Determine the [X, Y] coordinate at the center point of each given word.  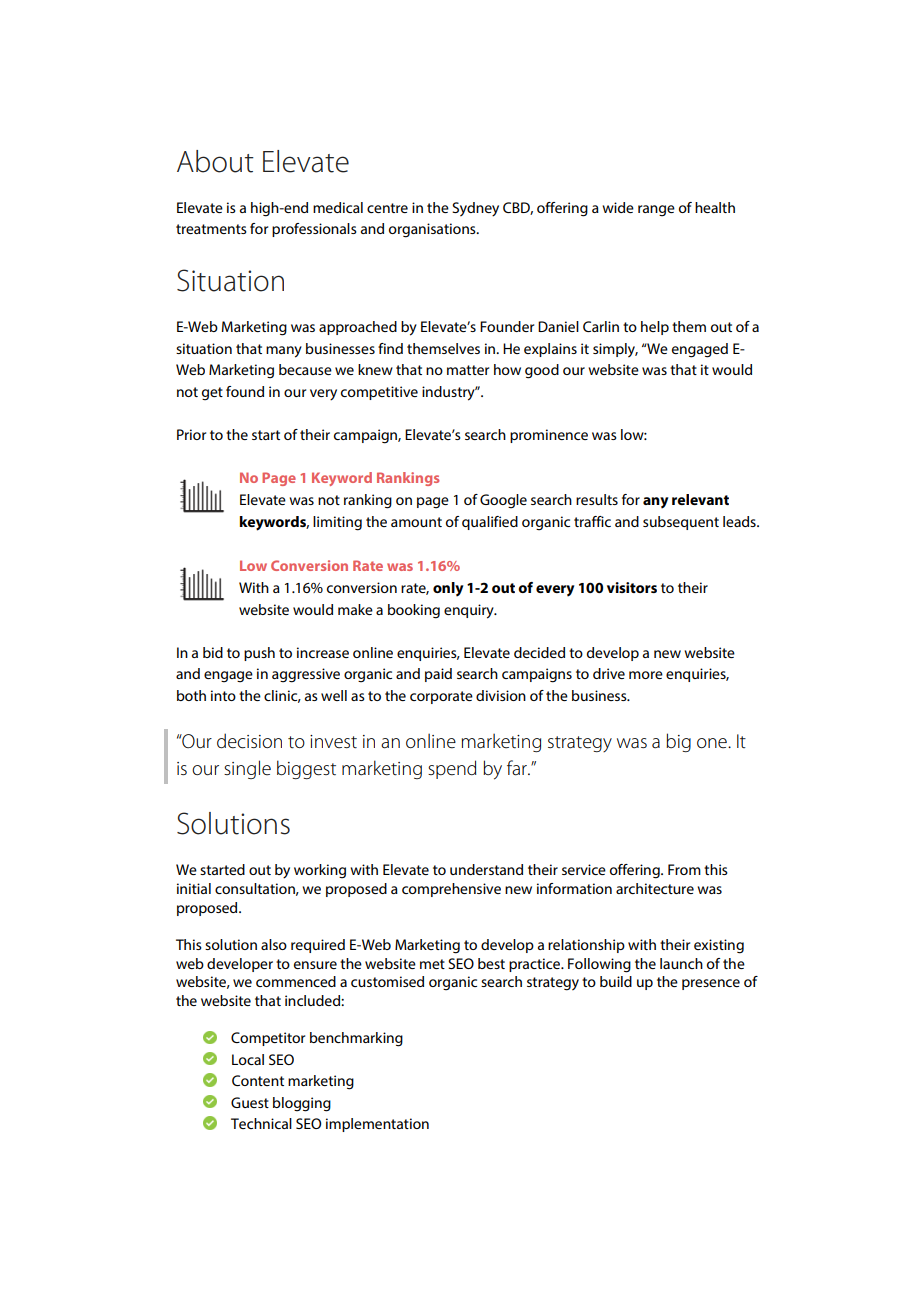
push [259, 654]
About [215, 161]
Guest [250, 1102]
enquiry [470, 611]
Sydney [475, 209]
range [656, 211]
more [646, 675]
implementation [377, 1125]
